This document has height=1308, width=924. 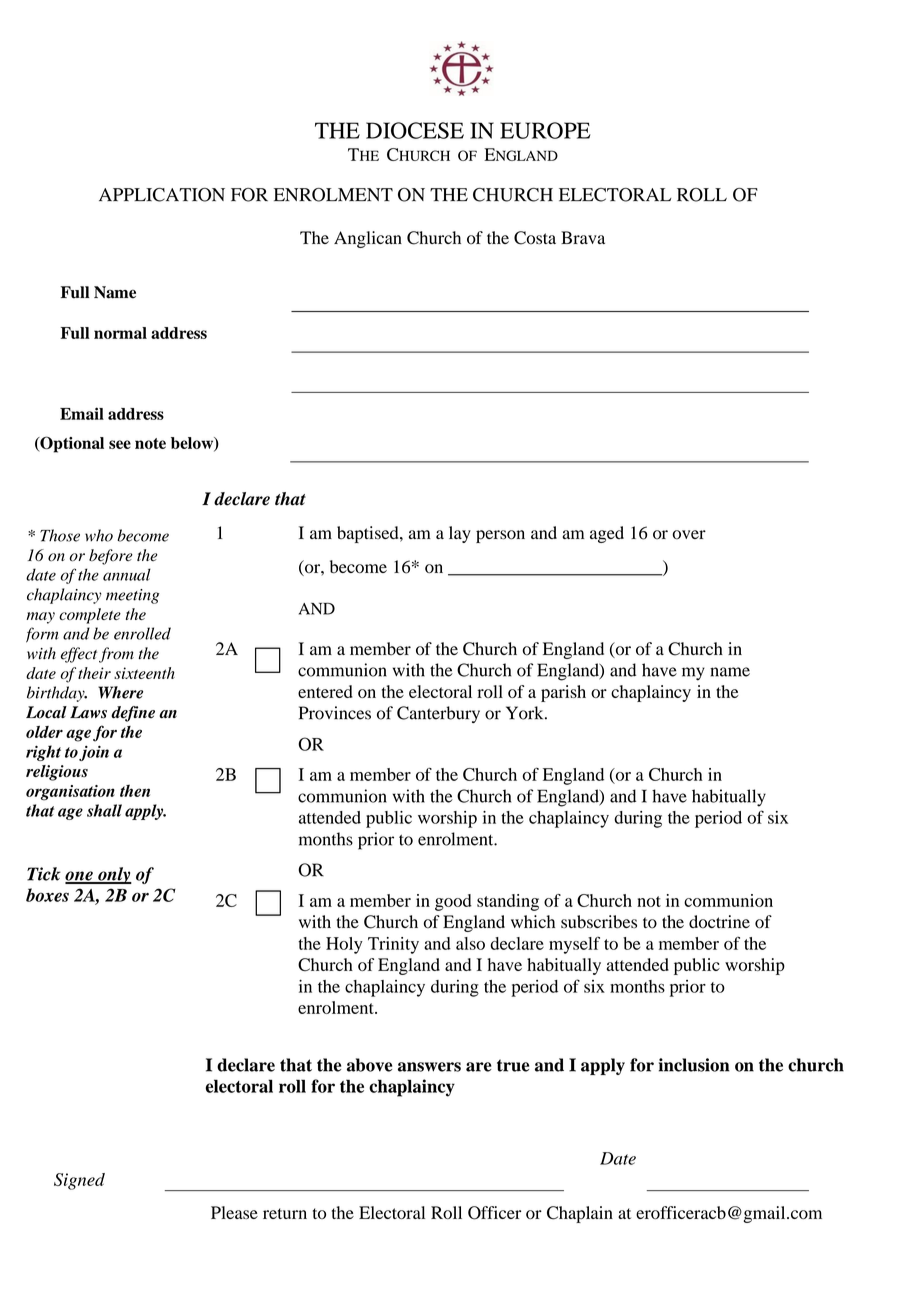 What do you see at coordinates (369, 534) in the document?
I see `baptised` at bounding box center [369, 534].
